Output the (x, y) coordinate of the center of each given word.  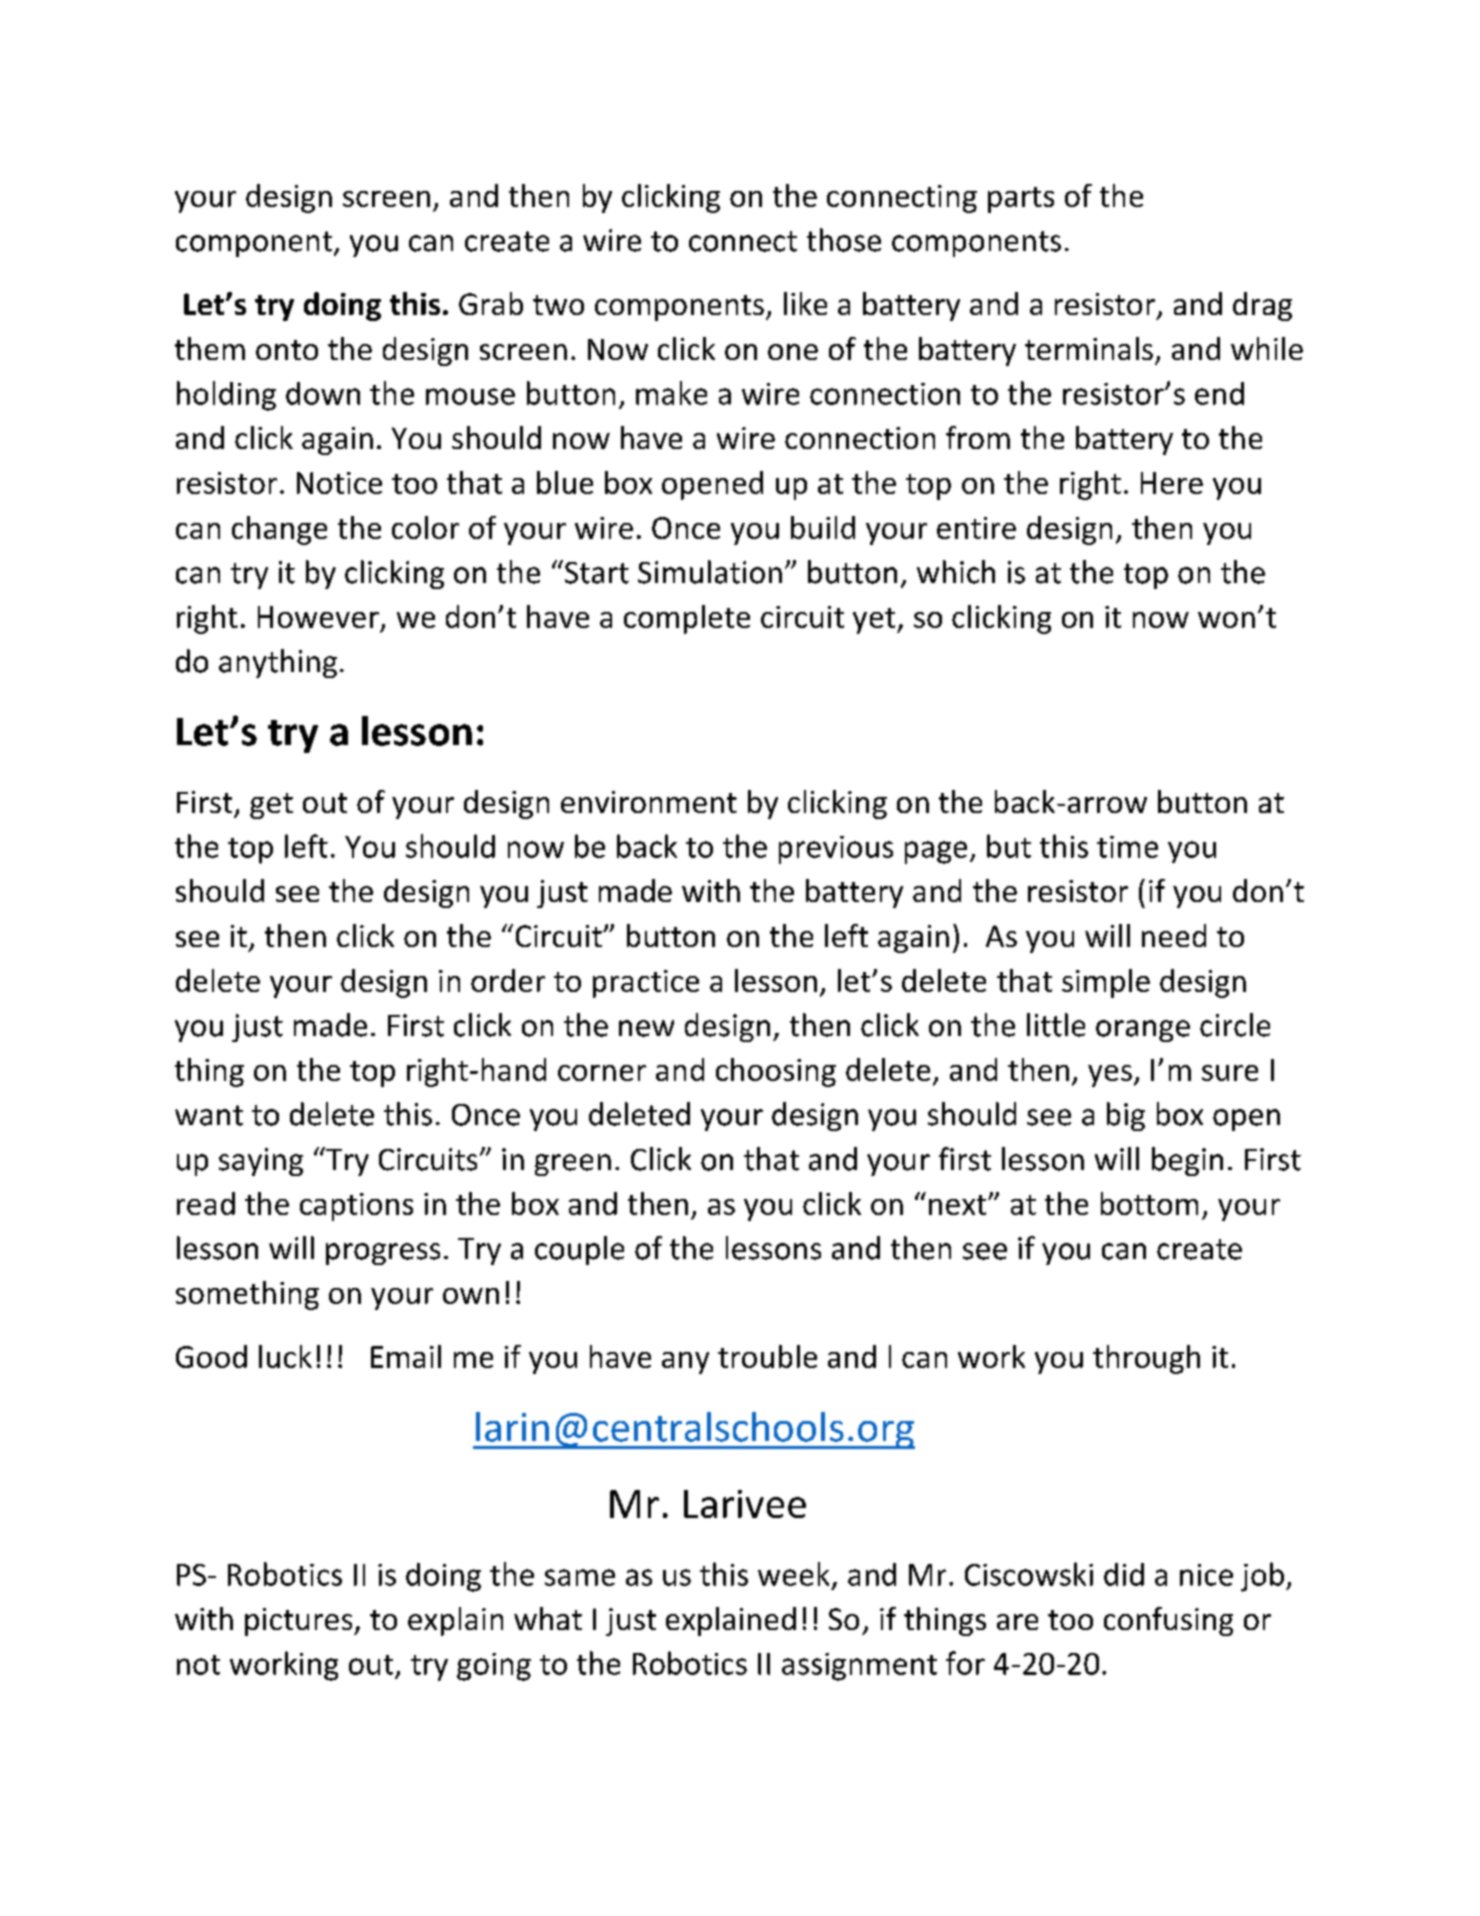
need (1174, 935)
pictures (300, 1622)
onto (287, 350)
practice (646, 984)
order (508, 980)
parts (1021, 200)
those (844, 240)
